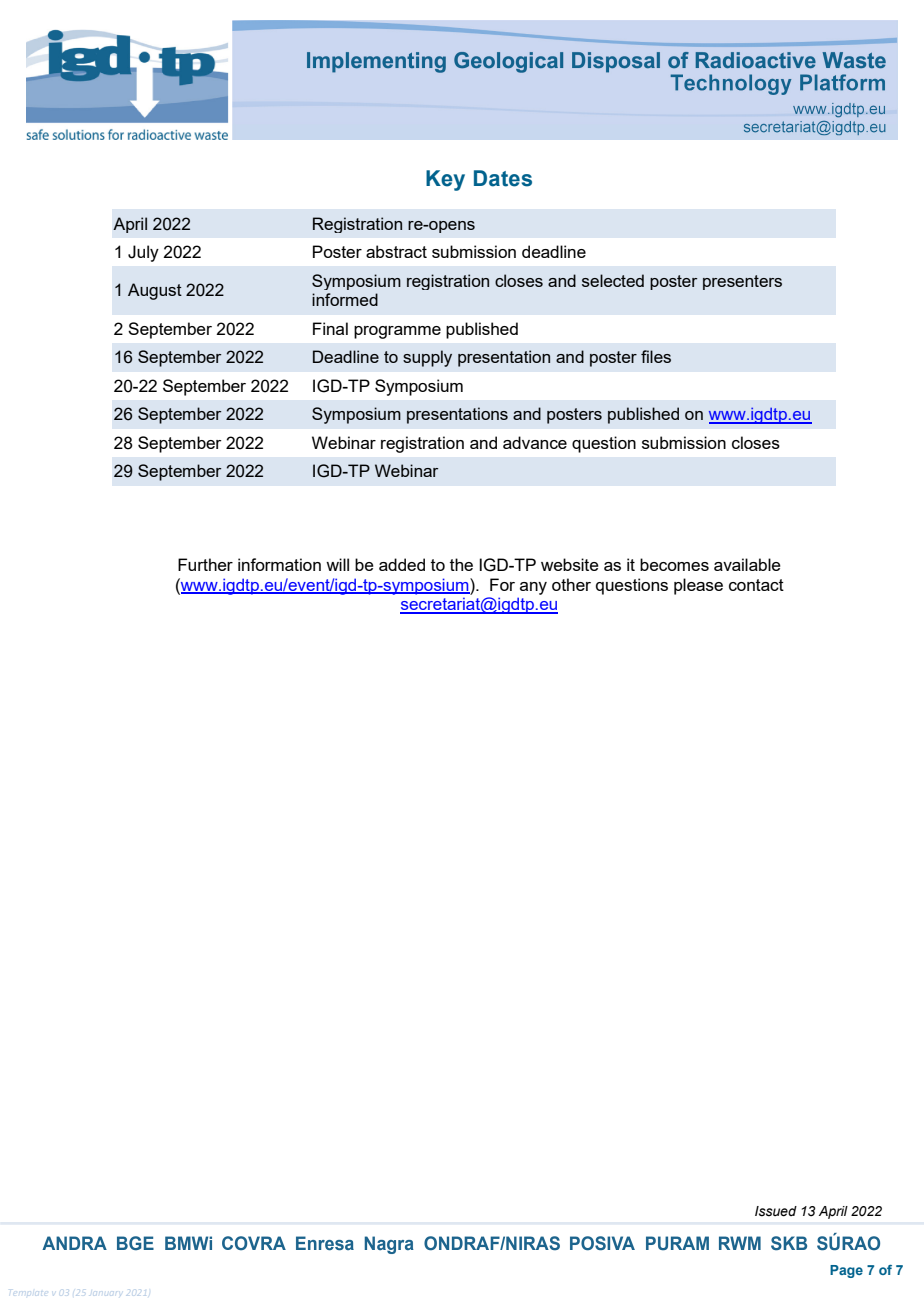 This screenshot has height=1308, width=924. What do you see at coordinates (205, 564) in the screenshot?
I see `Further` at bounding box center [205, 564].
